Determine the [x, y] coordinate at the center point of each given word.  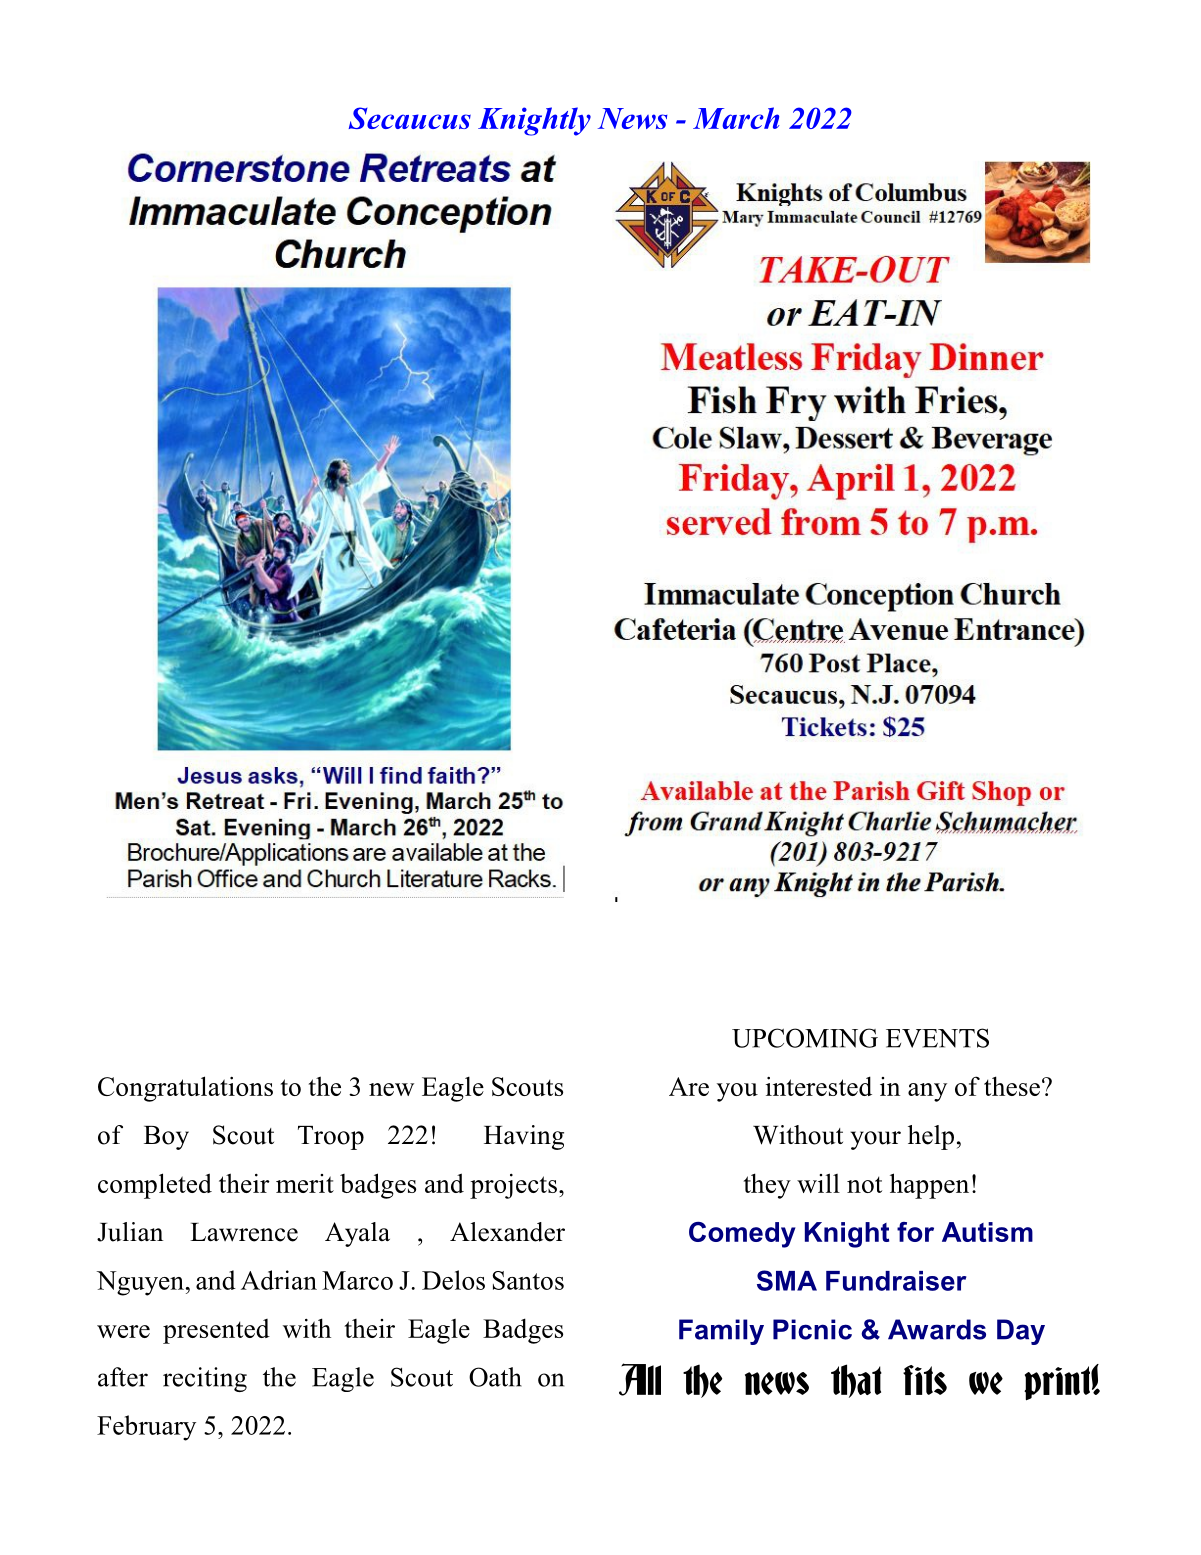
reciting [205, 1379]
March [736, 118]
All [640, 1379]
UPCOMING [805, 1038]
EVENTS [937, 1038]
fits [925, 1380]
